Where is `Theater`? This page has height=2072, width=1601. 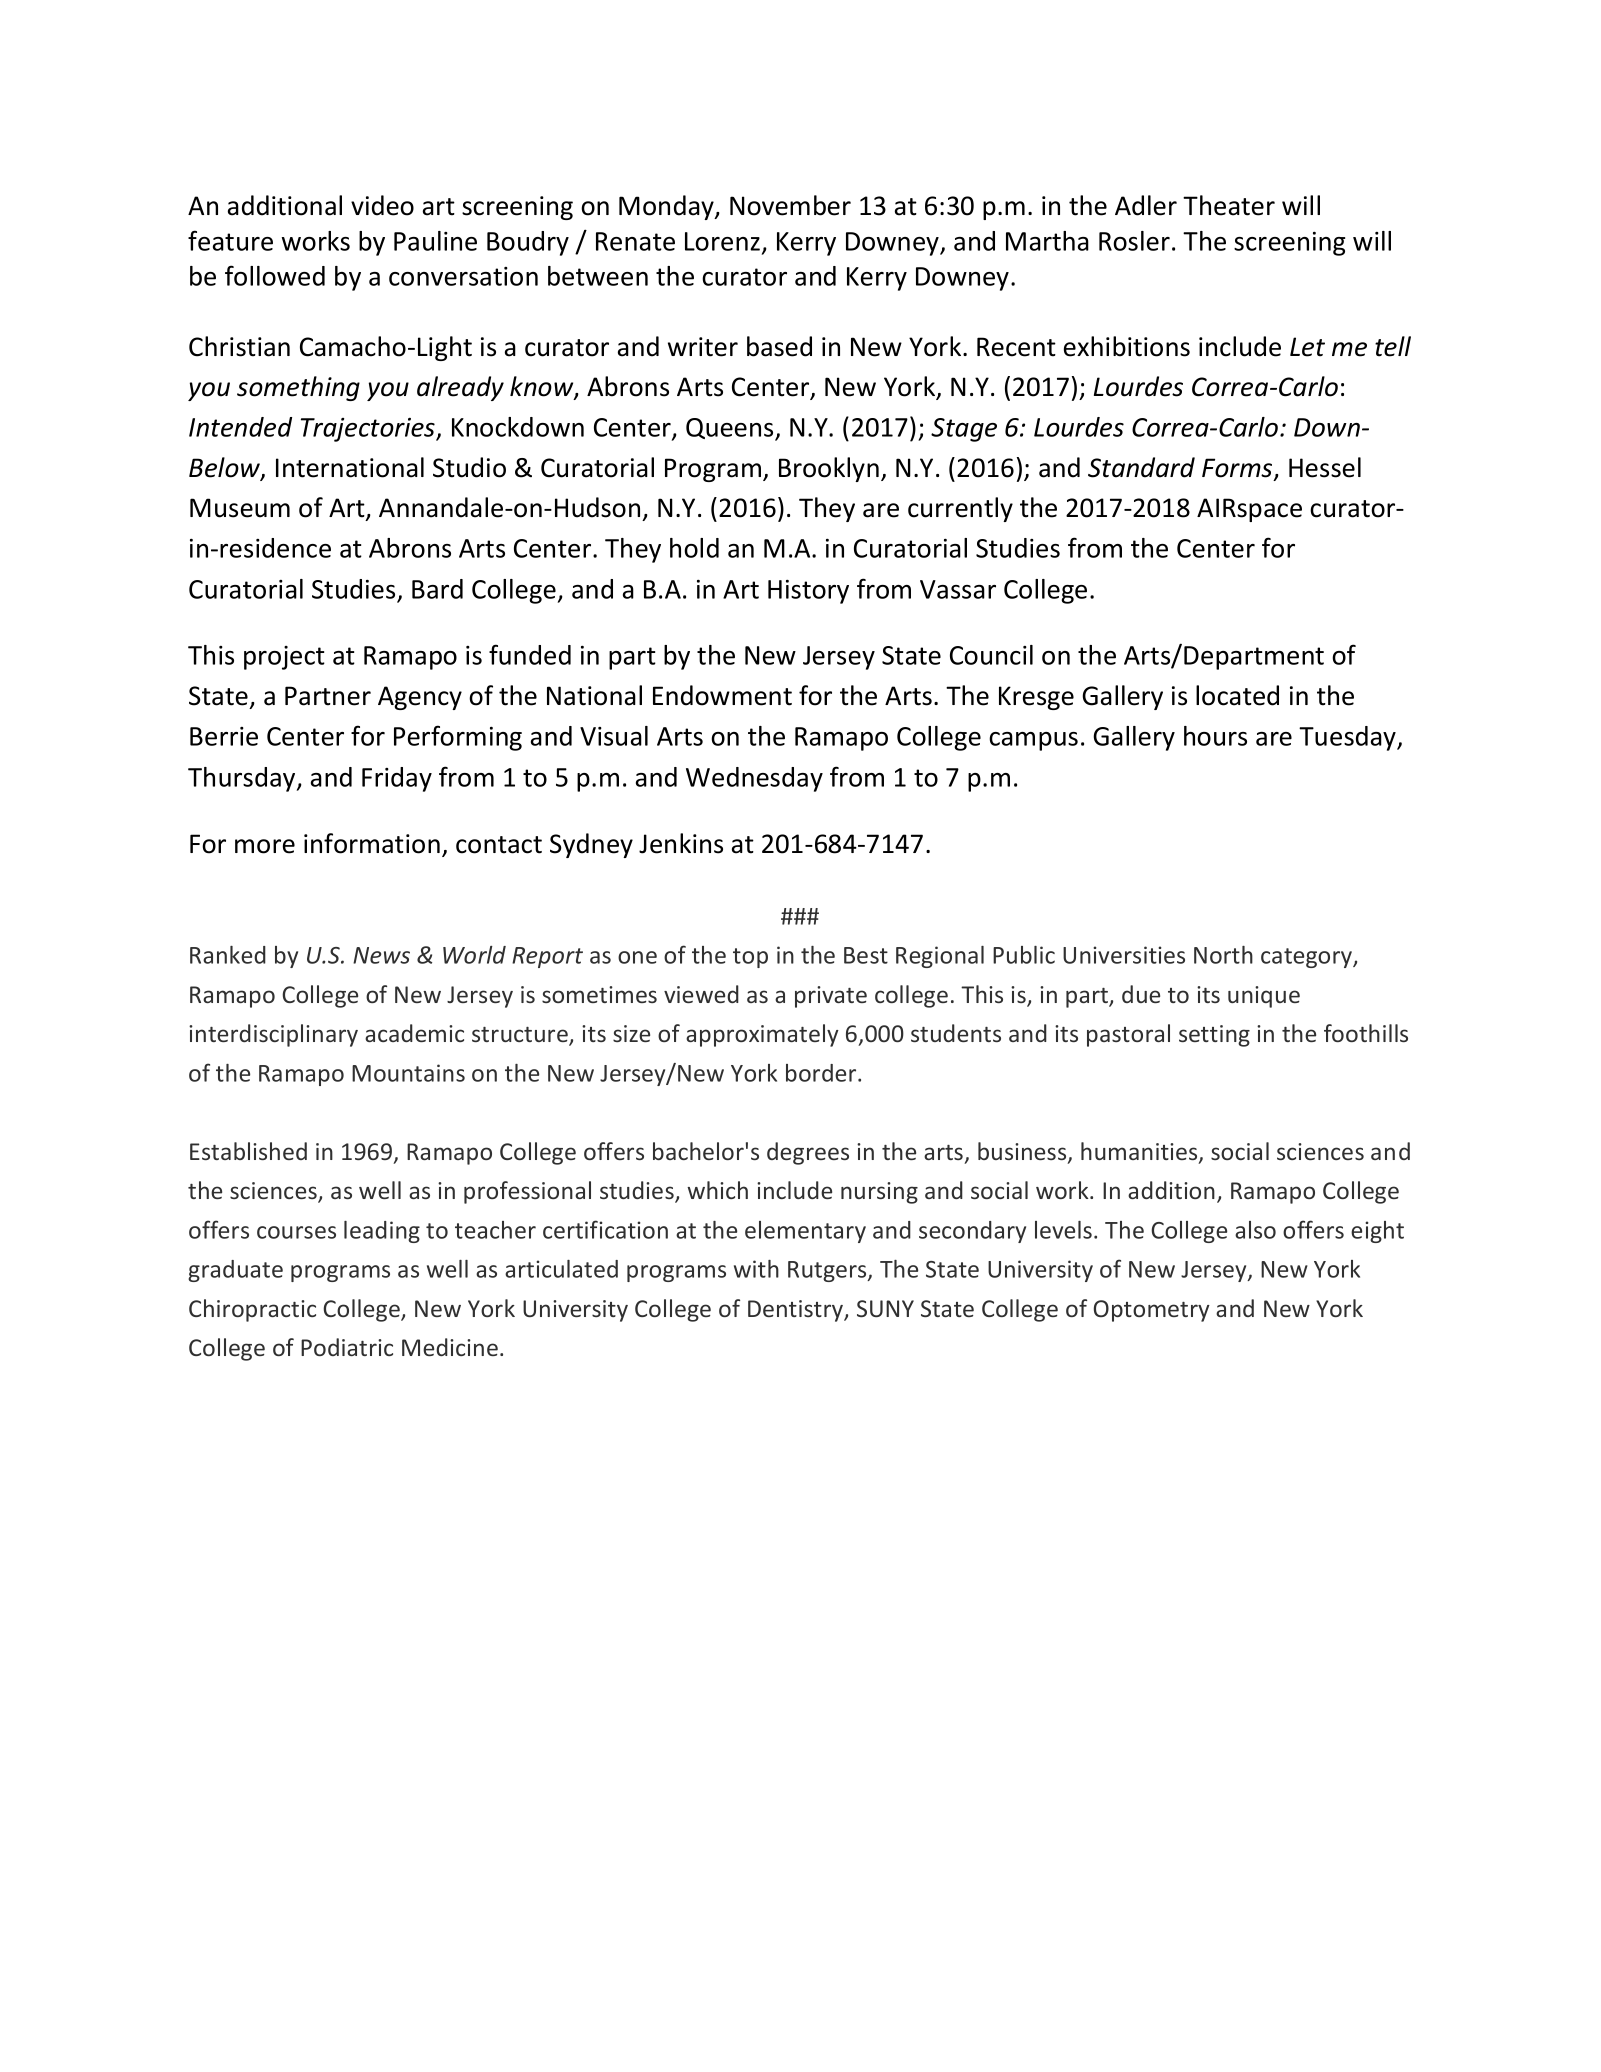
Theater is located at coordinates (1229, 205).
